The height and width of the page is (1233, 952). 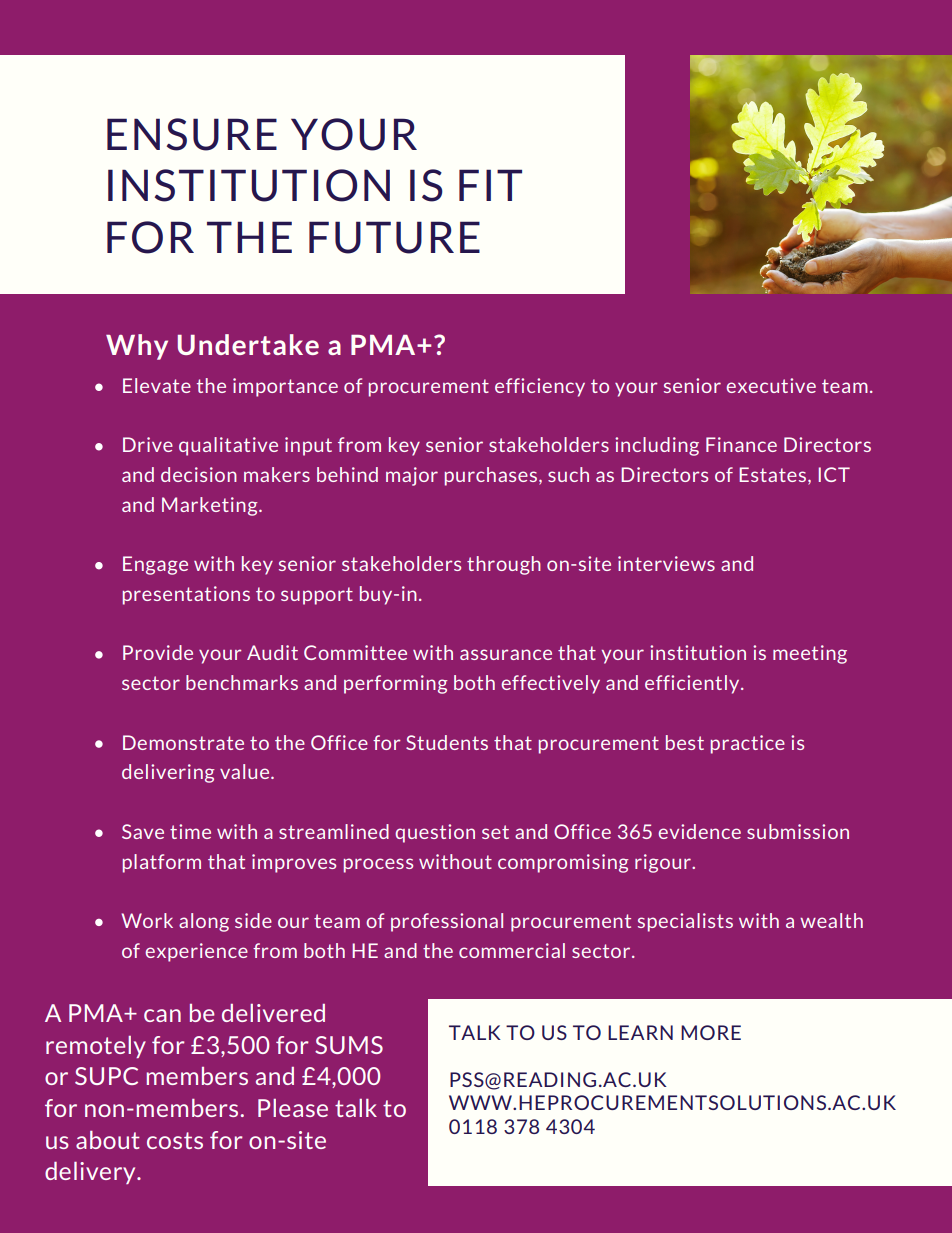 I want to click on efficiency, so click(x=540, y=387).
